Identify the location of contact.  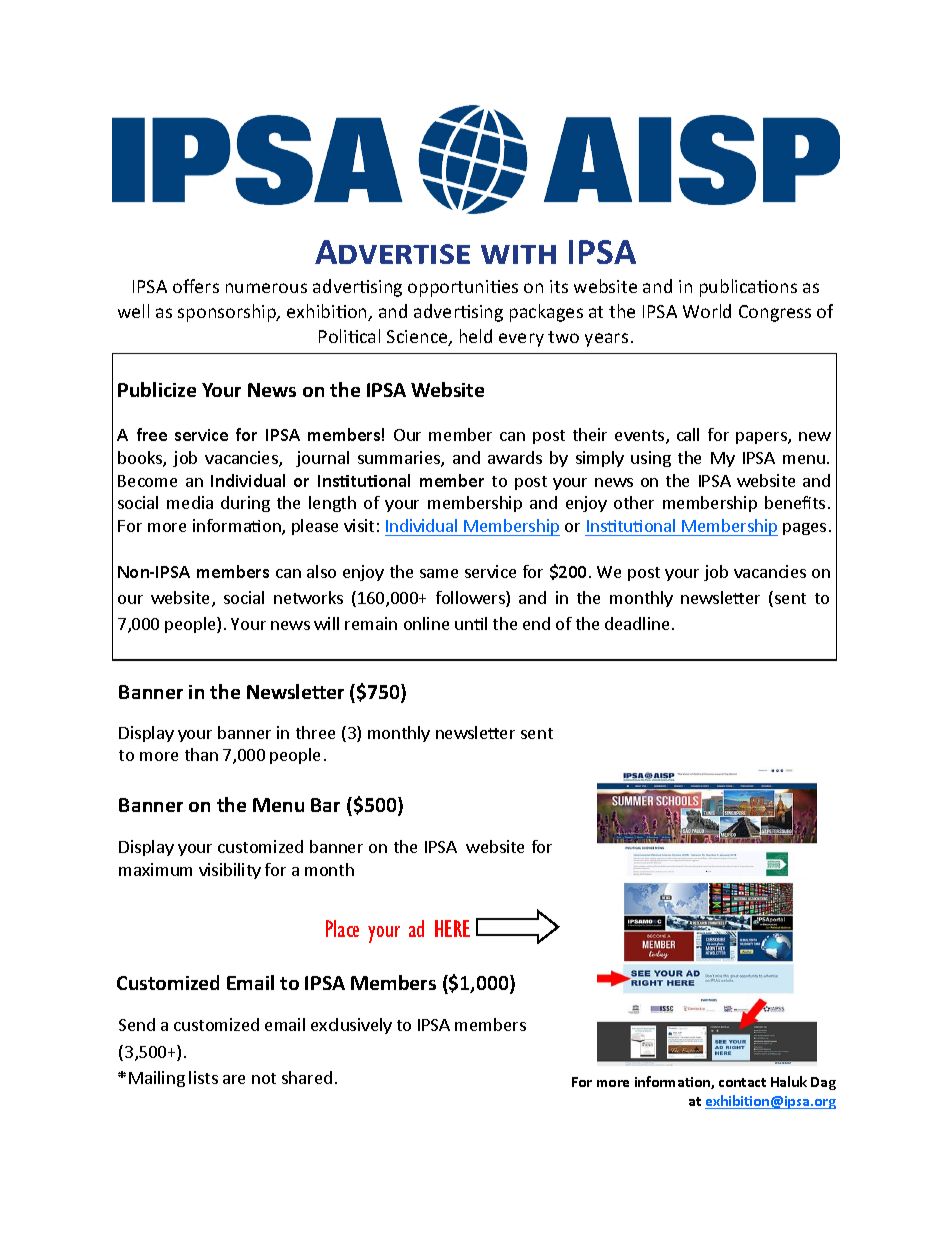
(742, 1082).
